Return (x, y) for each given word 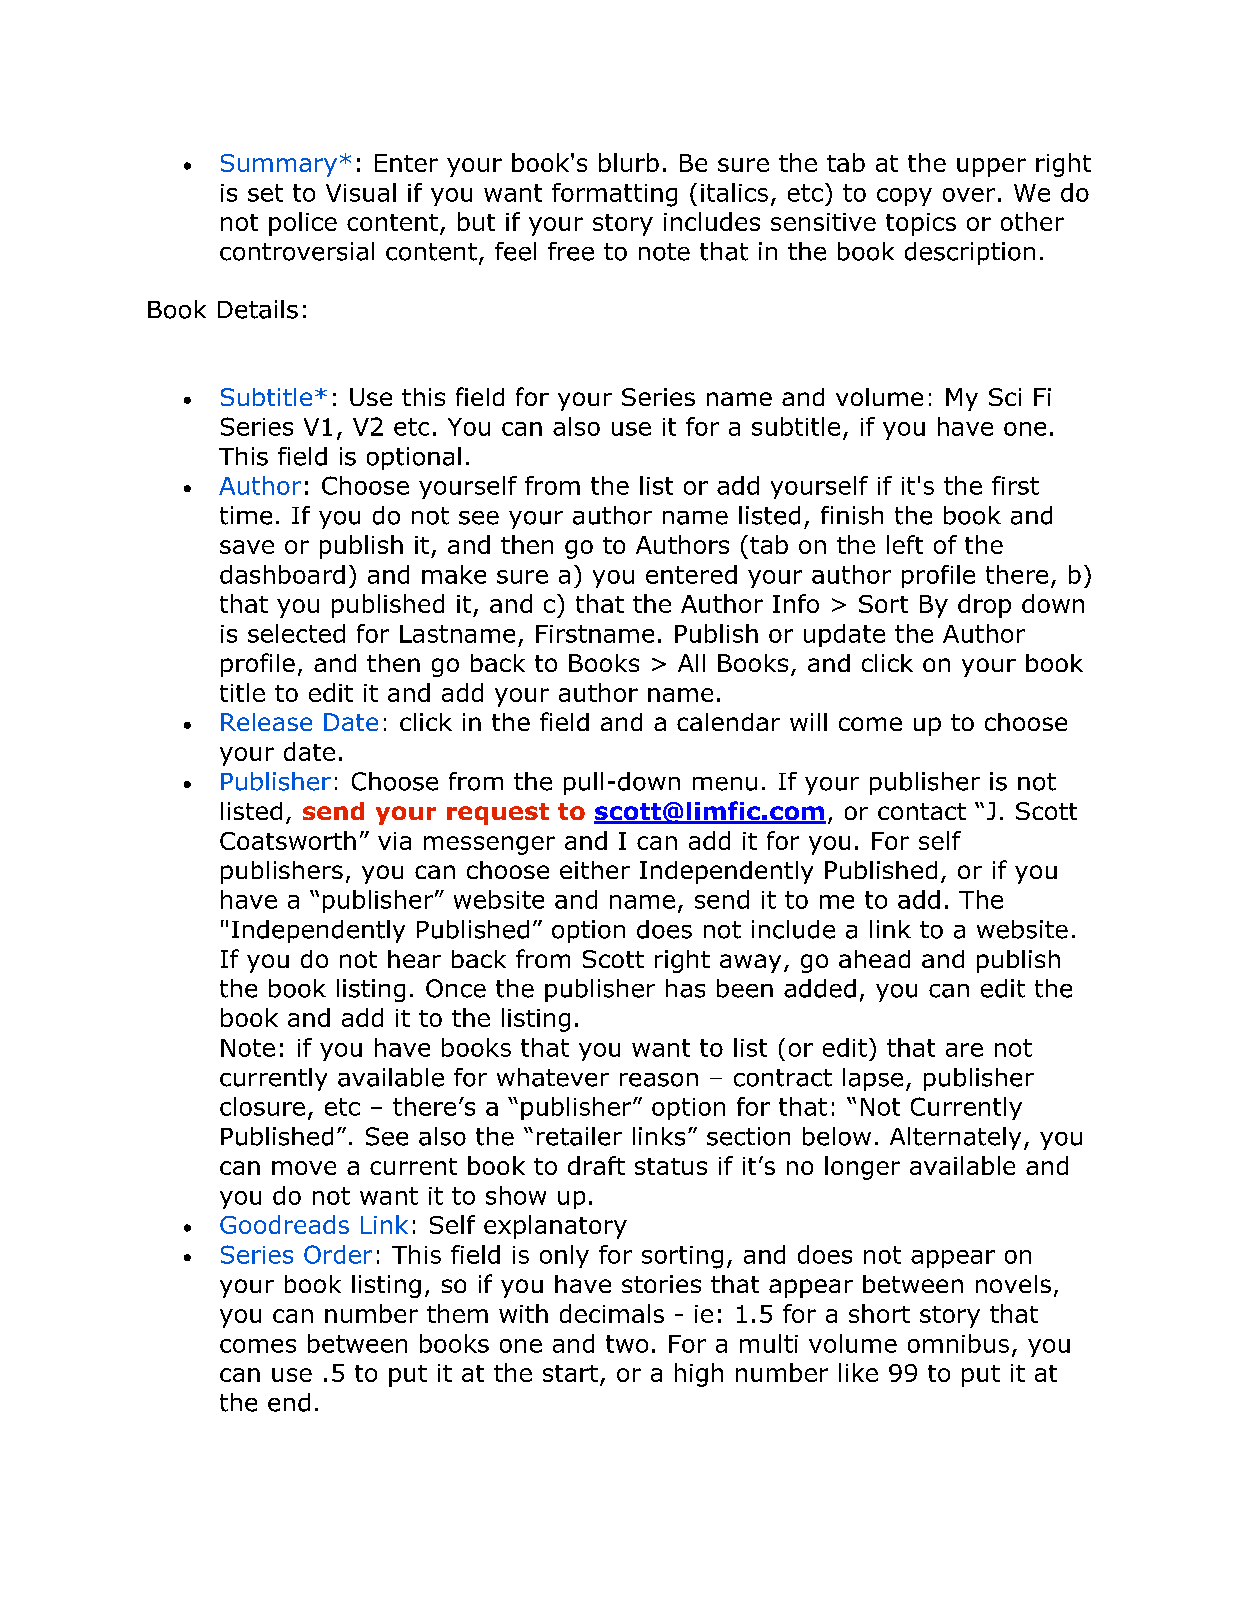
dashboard (282, 574)
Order (338, 1254)
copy (904, 197)
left (905, 544)
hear (414, 959)
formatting (614, 195)
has (685, 988)
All (691, 663)
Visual (361, 192)
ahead (874, 959)
